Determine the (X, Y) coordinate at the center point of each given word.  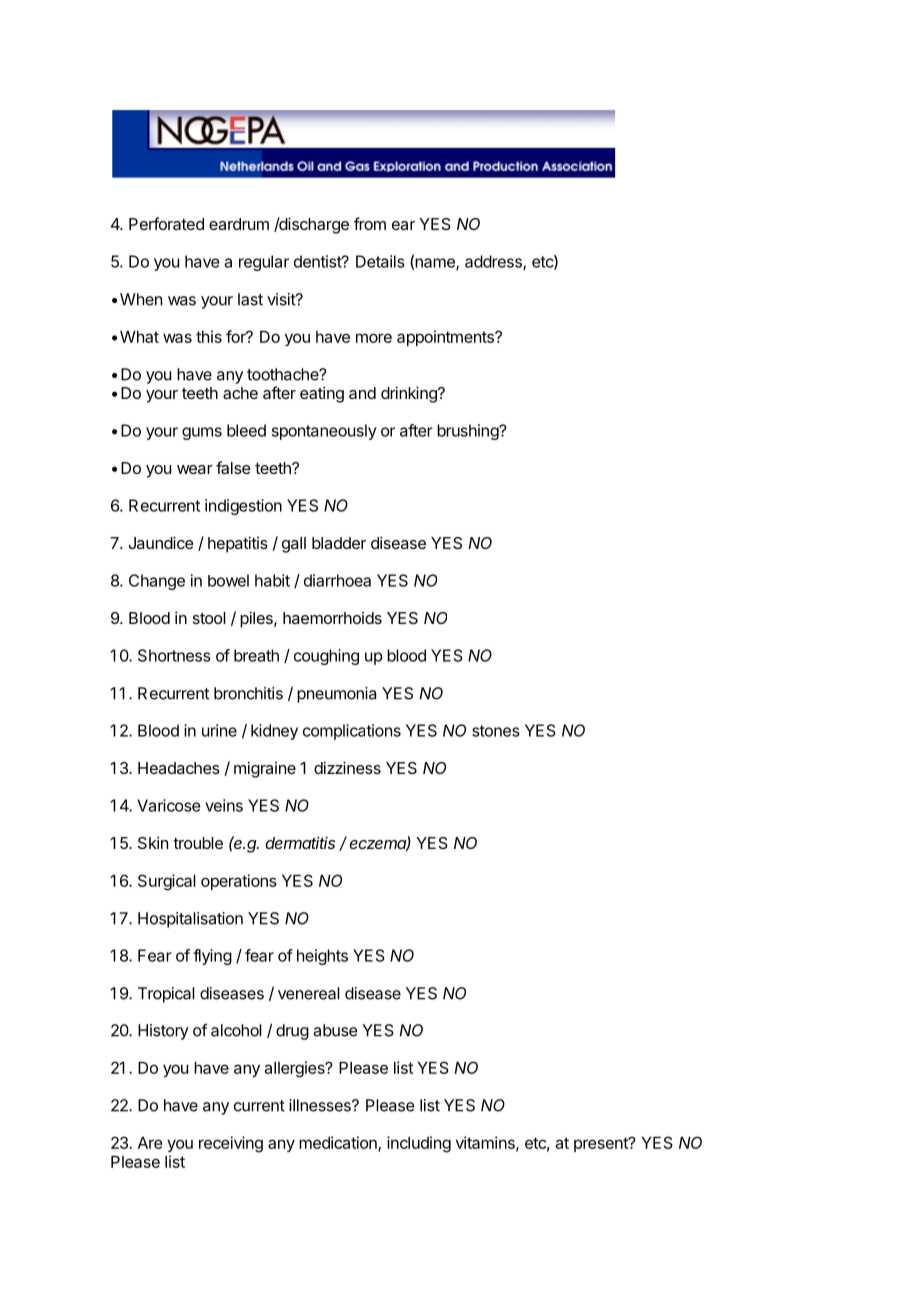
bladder (339, 543)
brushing (468, 432)
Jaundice (161, 542)
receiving (231, 1144)
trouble (198, 843)
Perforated (166, 223)
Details (380, 261)
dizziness (347, 767)
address (494, 262)
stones (496, 731)
